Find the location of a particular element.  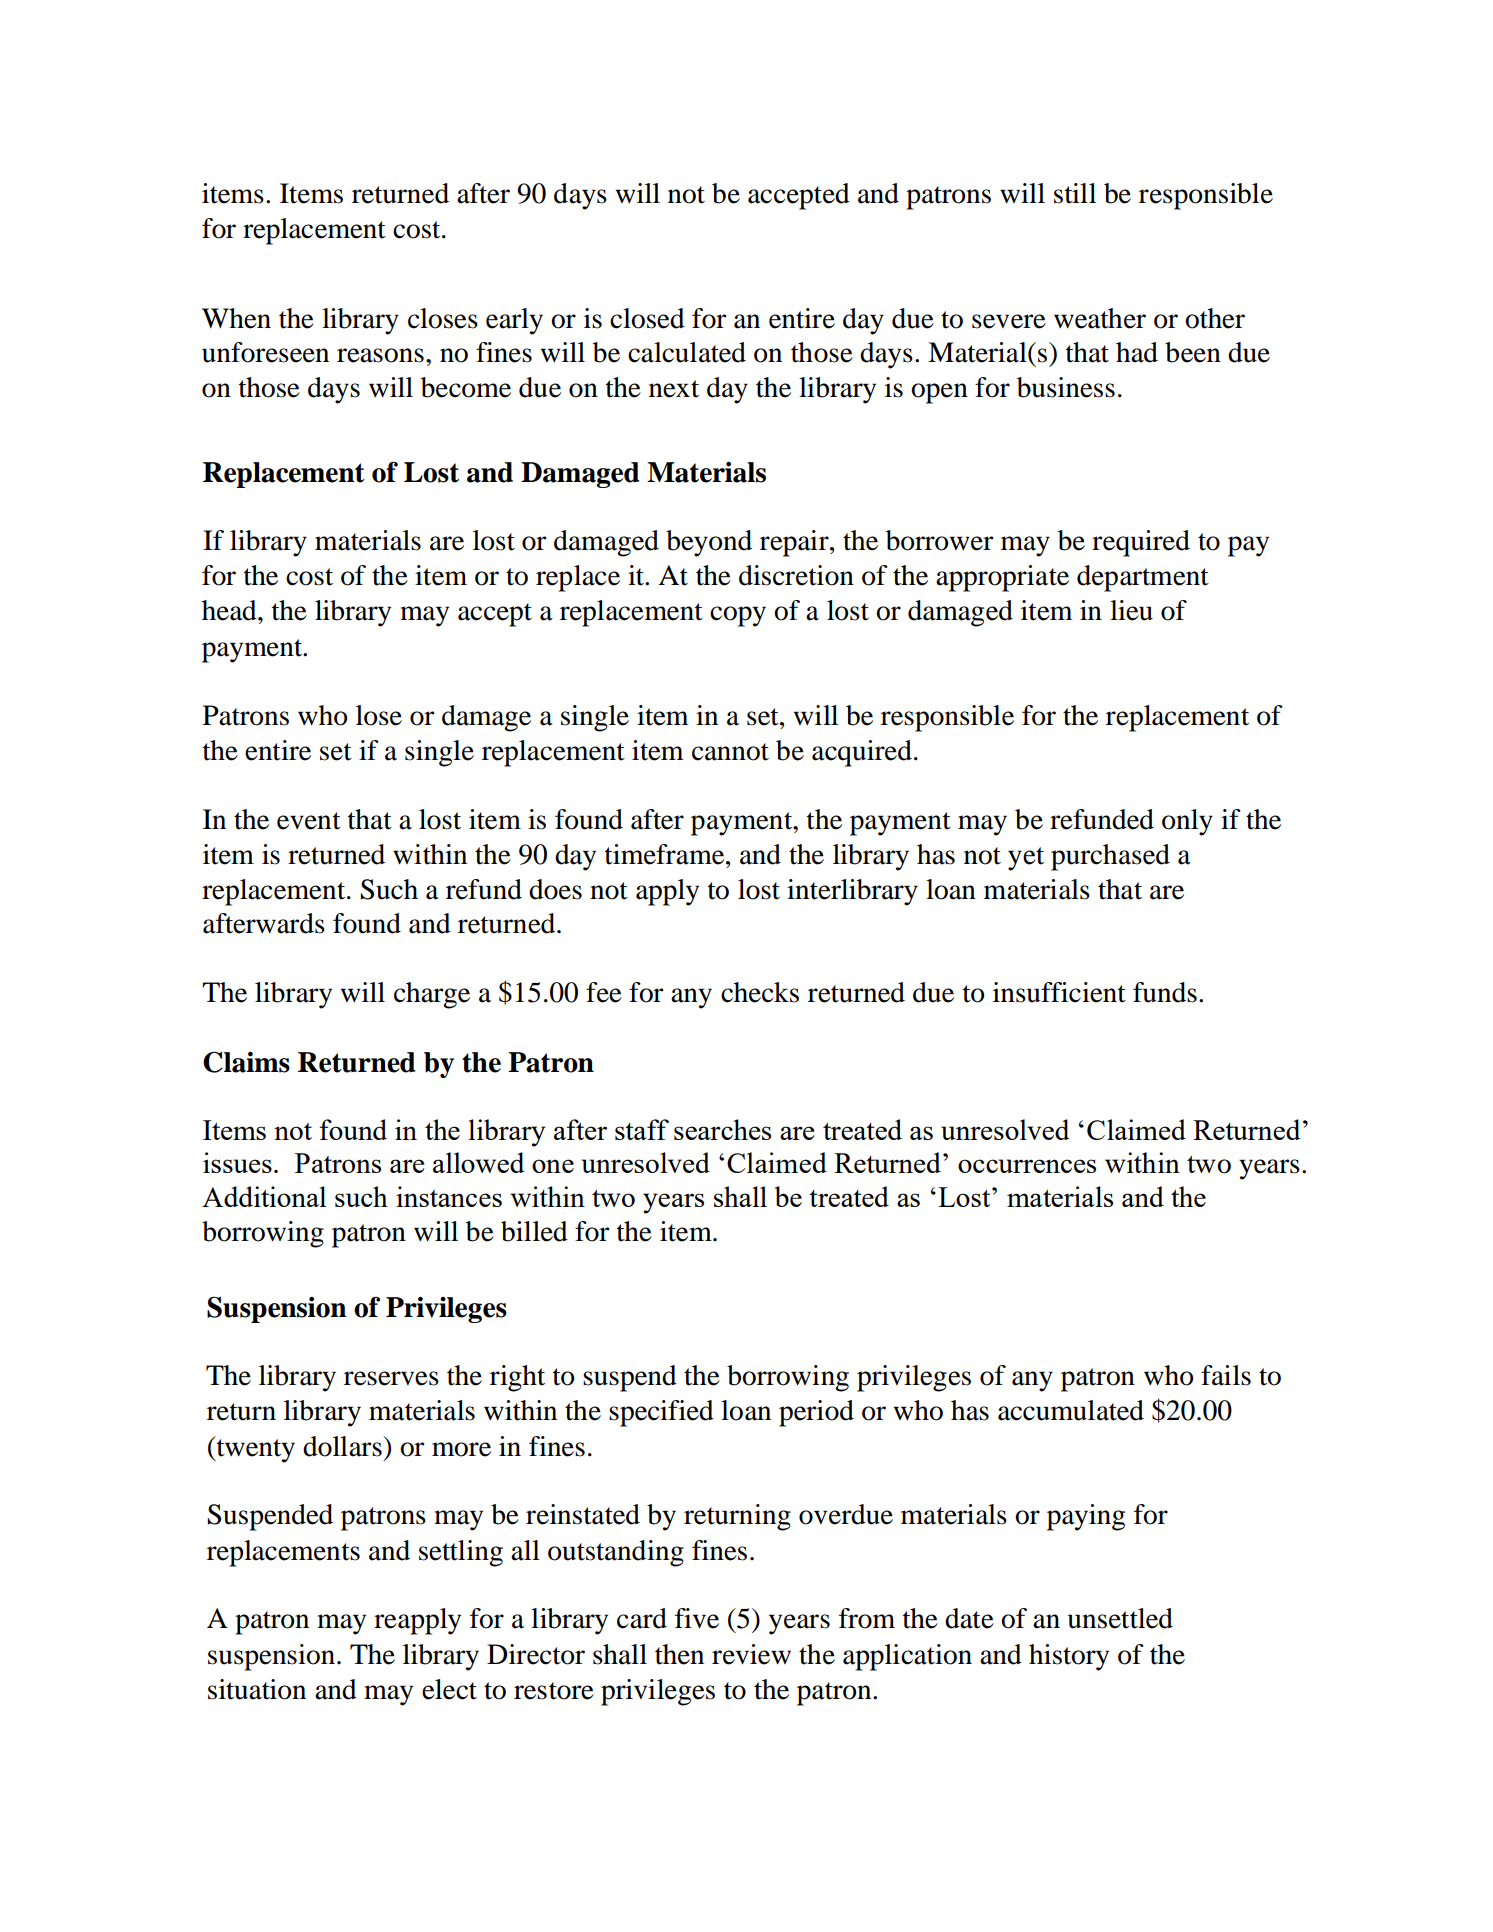

insufficient is located at coordinates (1059, 992).
